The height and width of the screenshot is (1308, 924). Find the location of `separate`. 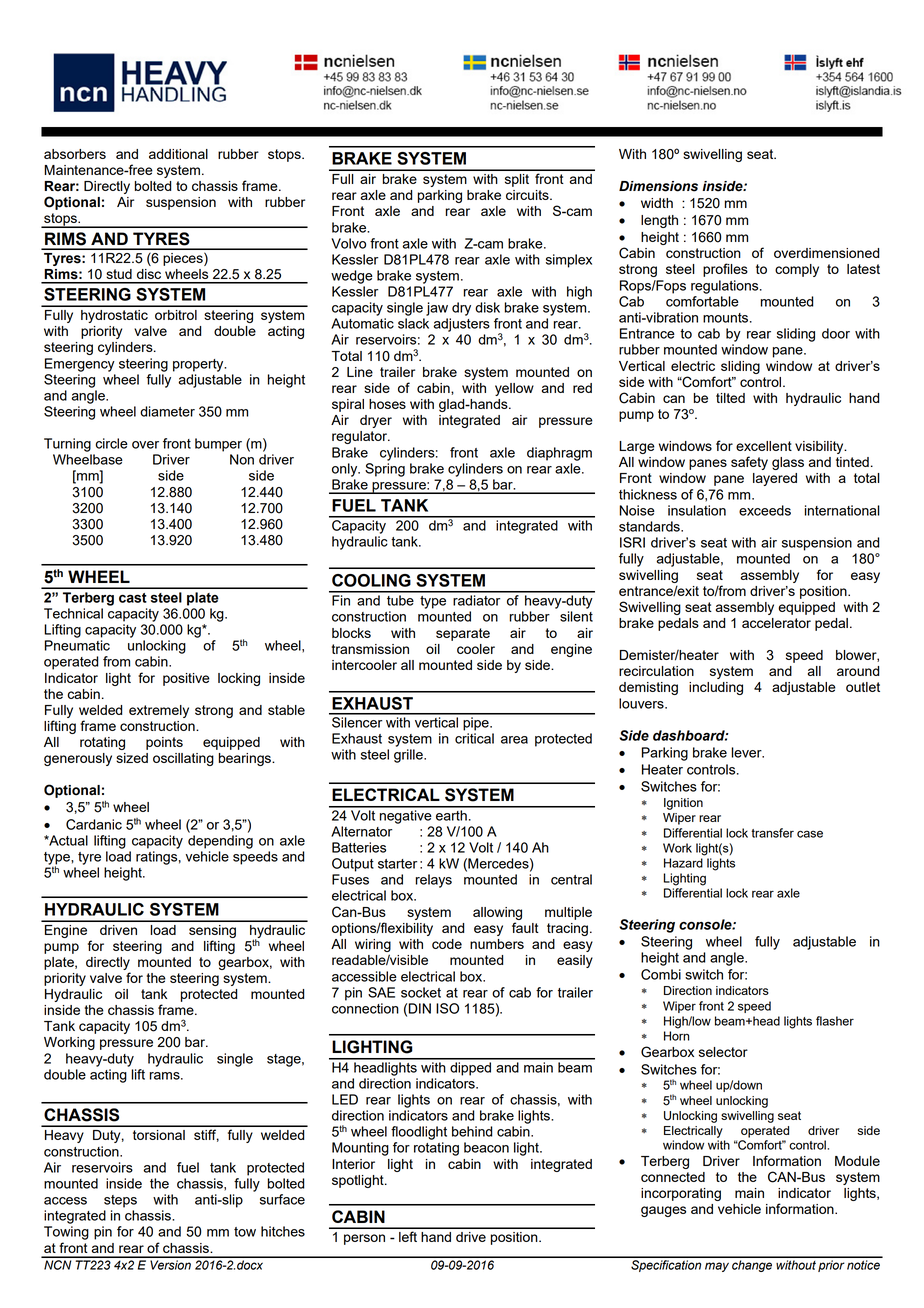

separate is located at coordinates (463, 634).
